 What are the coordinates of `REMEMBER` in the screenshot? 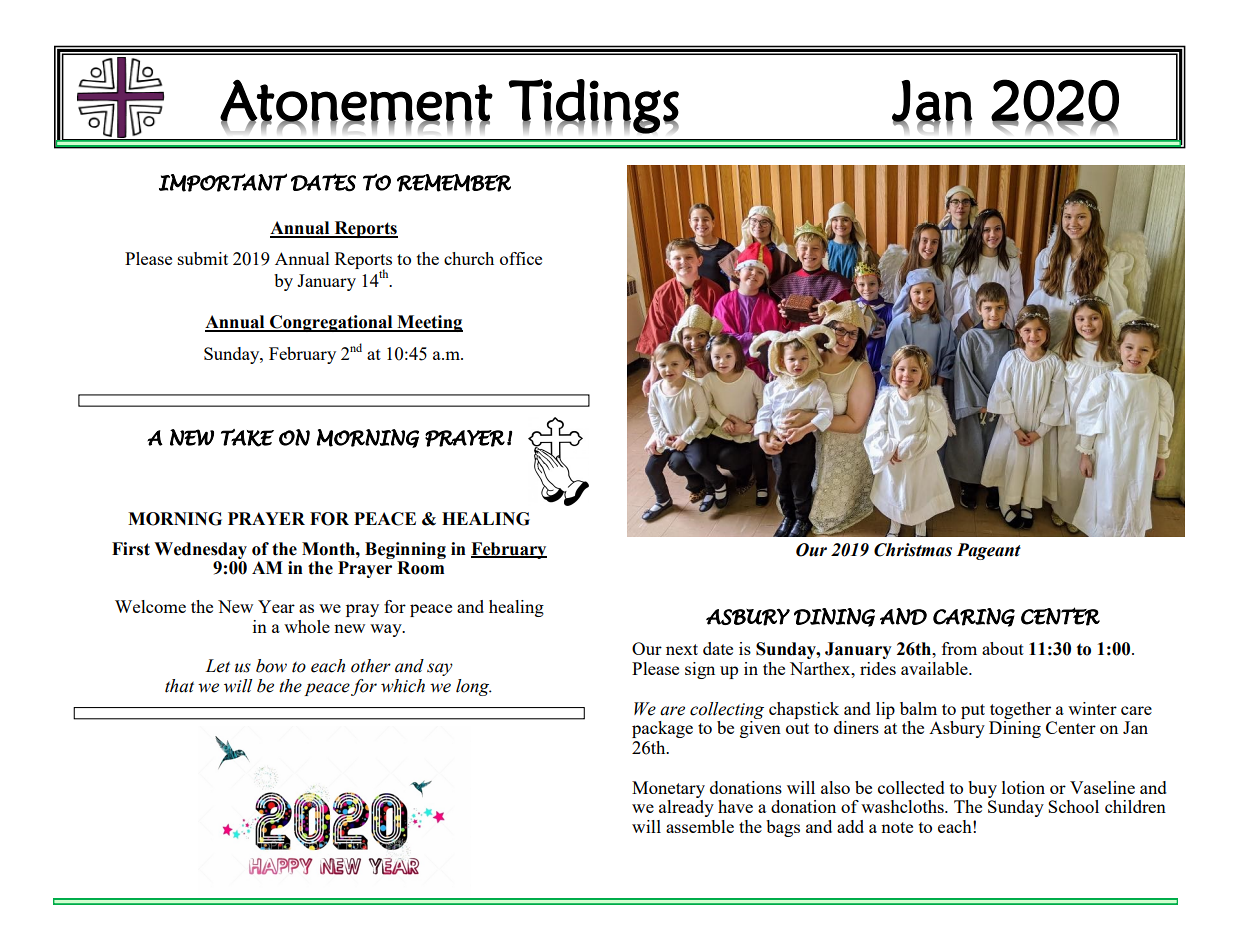 It's located at (454, 183).
